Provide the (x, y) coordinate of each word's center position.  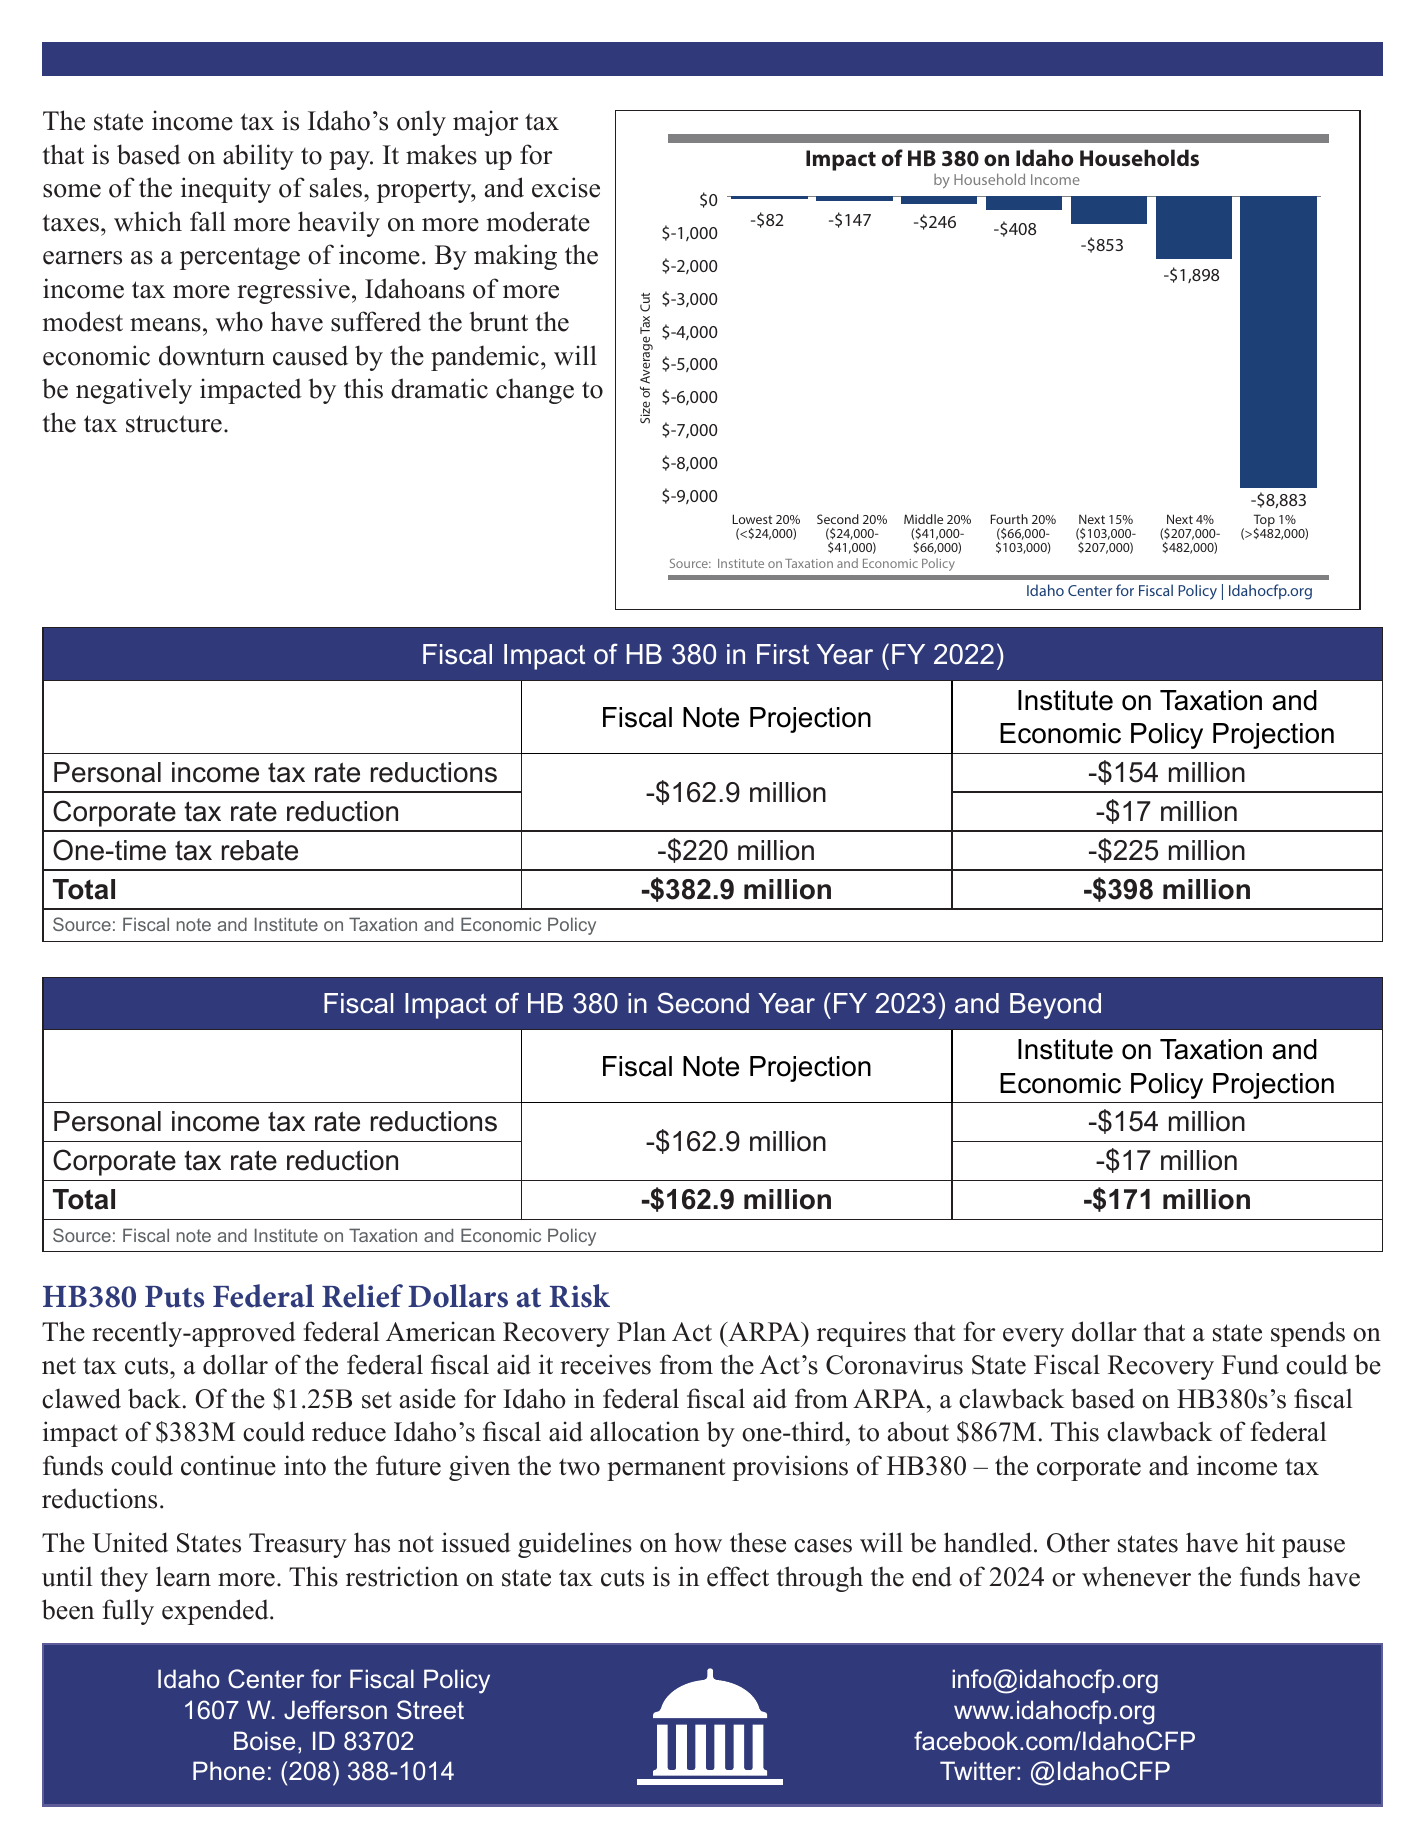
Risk (579, 1296)
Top (1265, 522)
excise (566, 187)
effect (738, 1576)
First (783, 654)
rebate (260, 850)
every (1033, 1337)
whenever (1136, 1576)
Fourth (1009, 519)
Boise (264, 1741)
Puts (174, 1297)
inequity (226, 190)
